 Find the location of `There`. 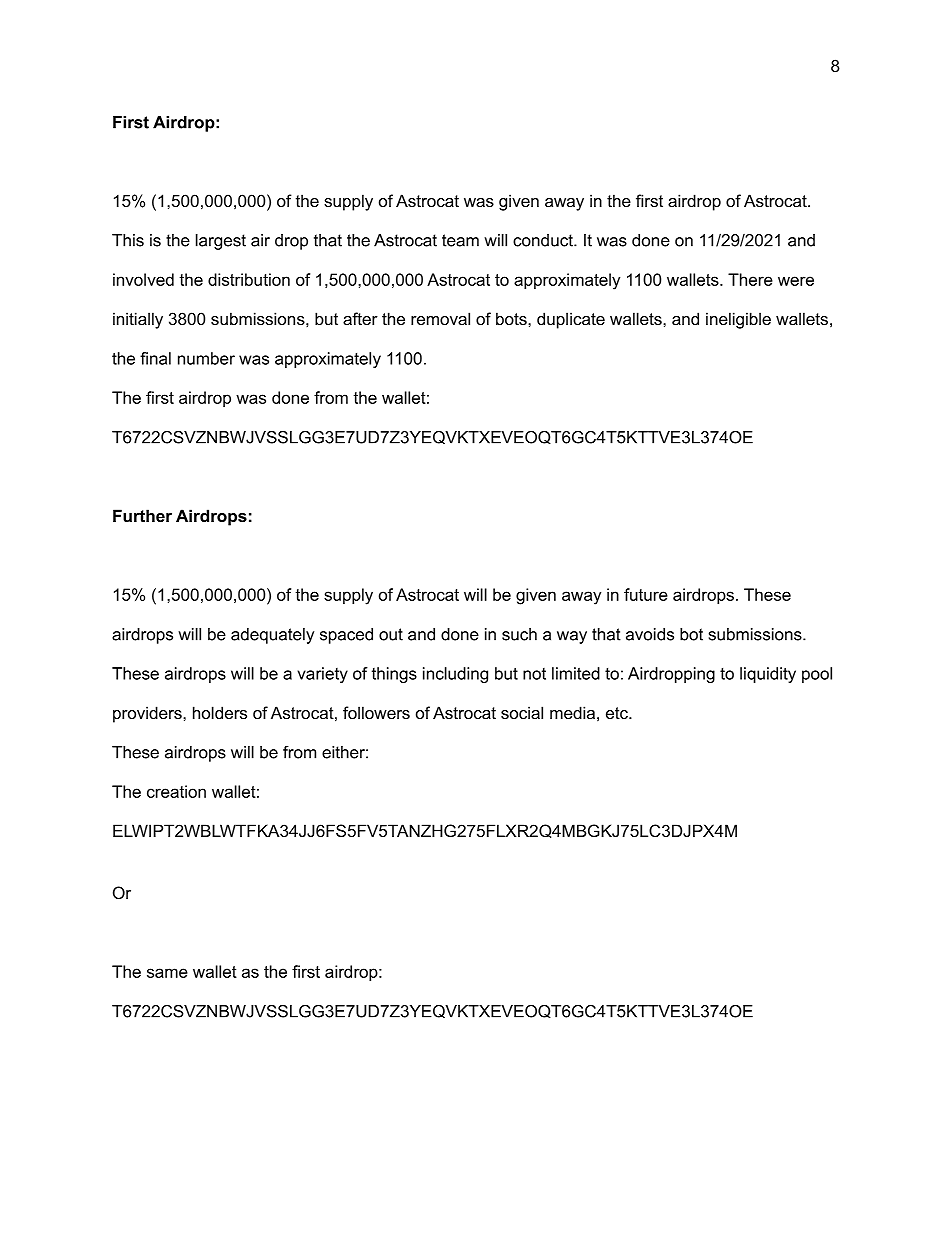

There is located at coordinates (750, 279).
